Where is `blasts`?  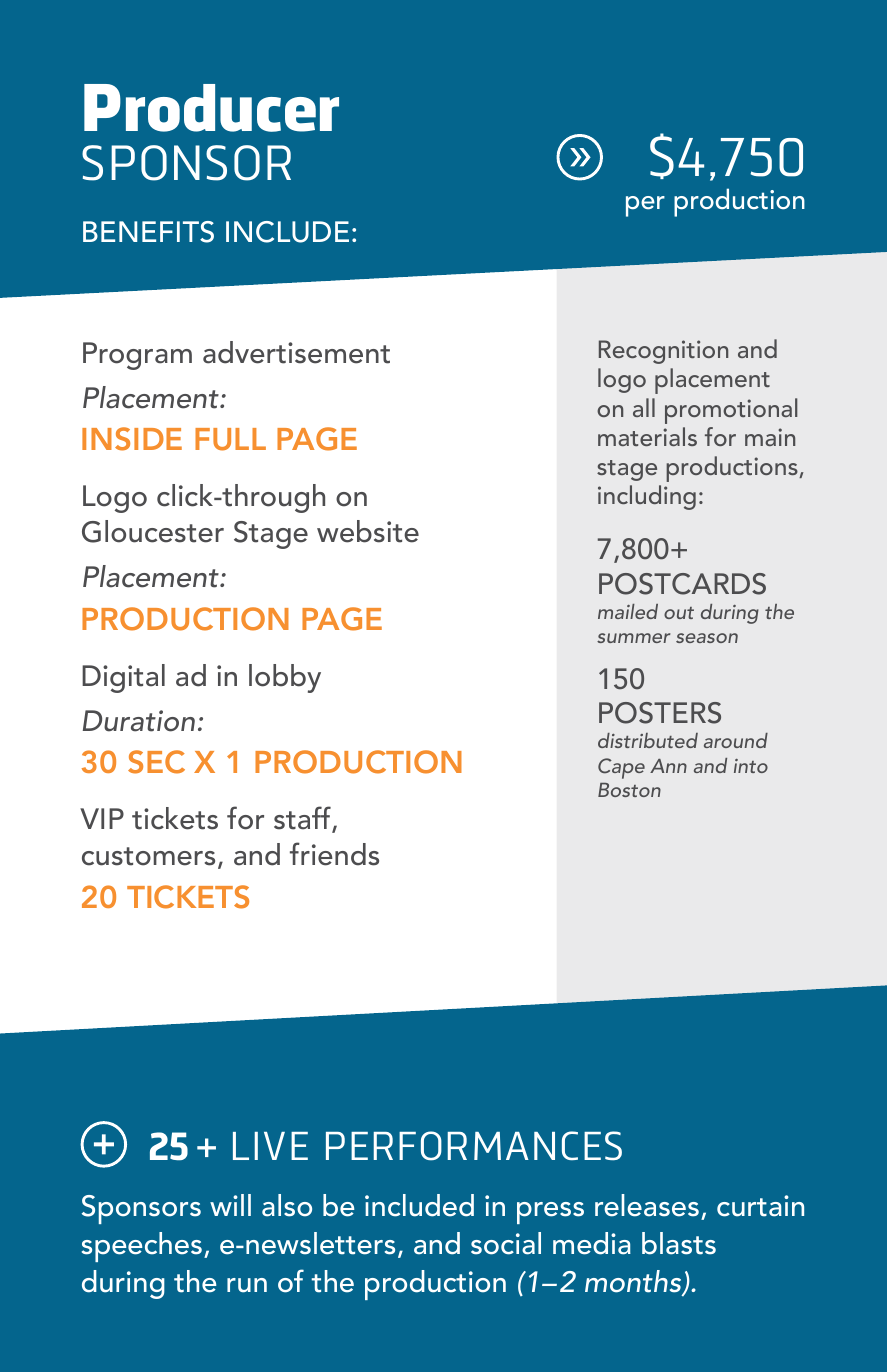 blasts is located at coordinates (679, 1243).
